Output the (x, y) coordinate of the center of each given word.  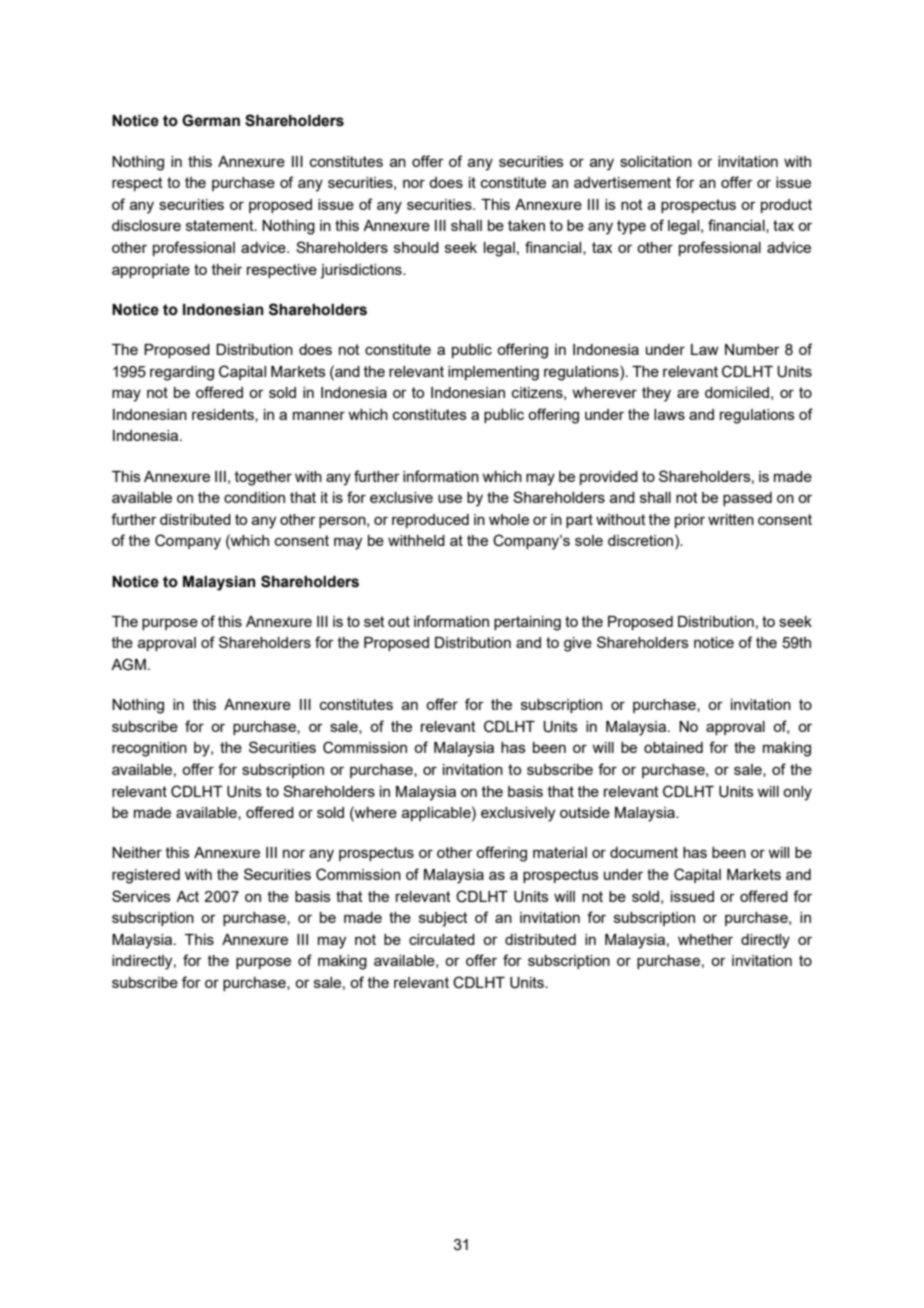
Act (187, 896)
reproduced (430, 521)
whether (705, 939)
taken (526, 225)
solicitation (656, 161)
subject (443, 919)
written (731, 519)
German (211, 120)
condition (254, 497)
